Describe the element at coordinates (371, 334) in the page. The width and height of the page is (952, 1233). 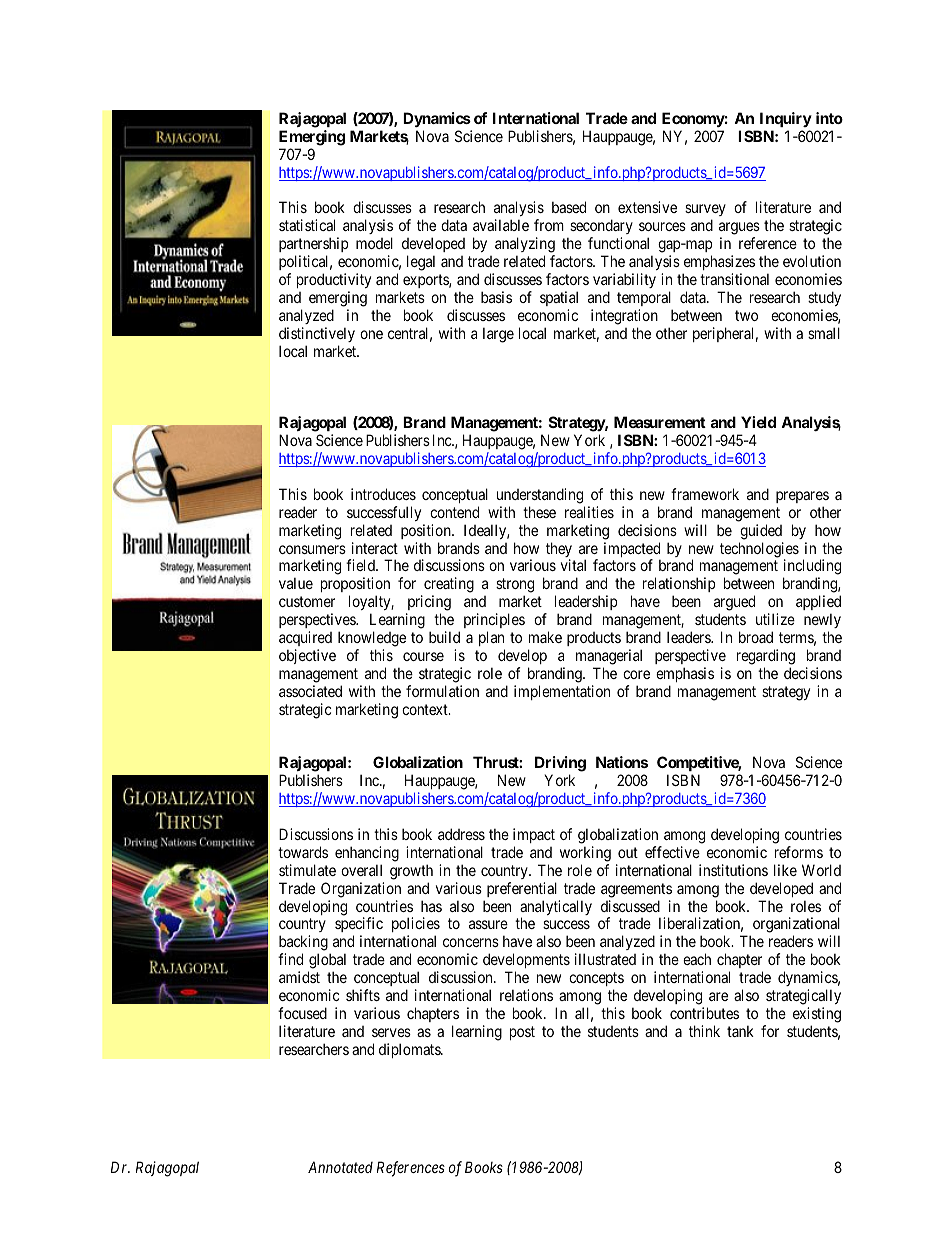
I see `one` at that location.
